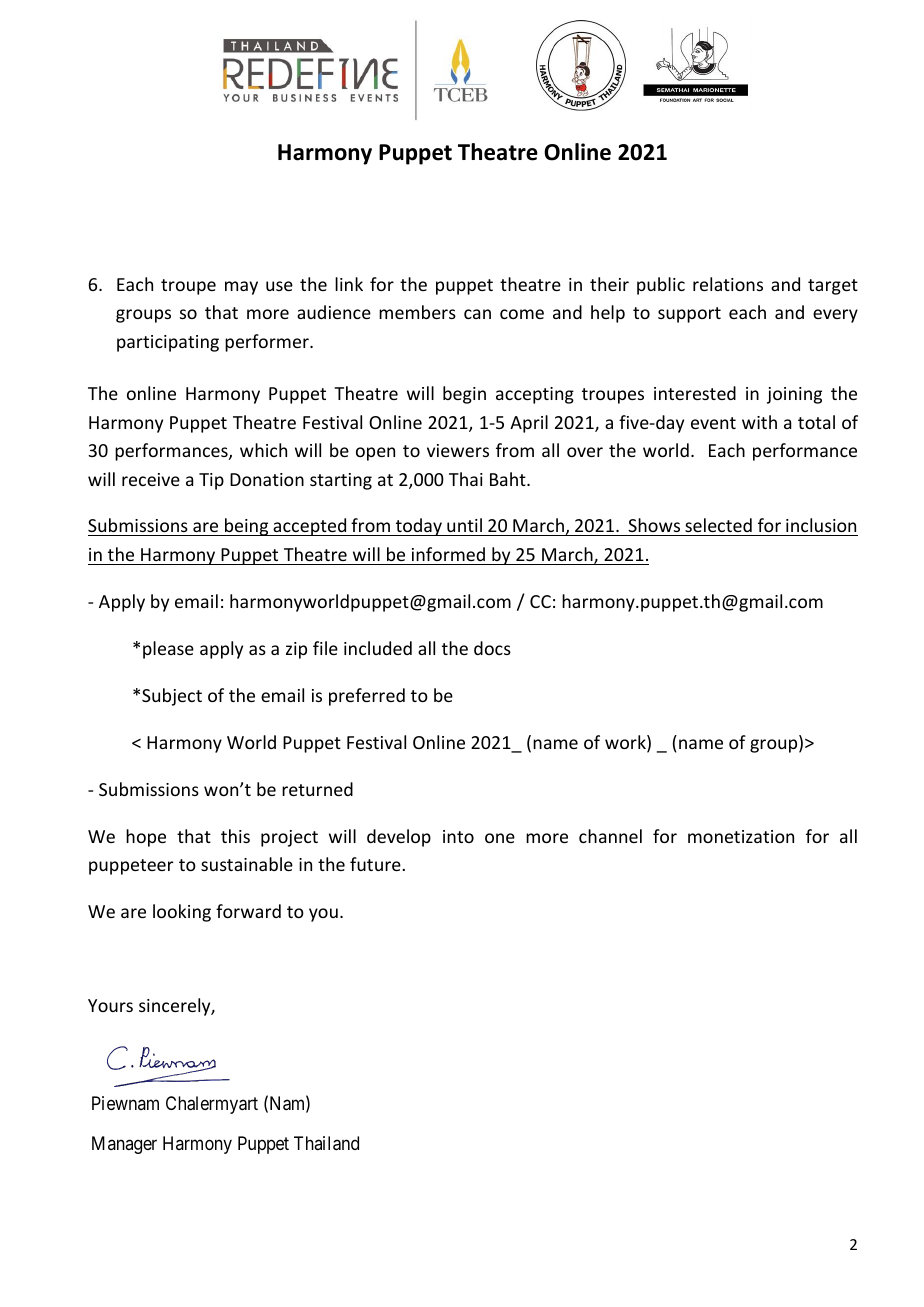 This screenshot has height=1307, width=924. Describe the element at coordinates (477, 314) in the screenshot. I see `can` at that location.
